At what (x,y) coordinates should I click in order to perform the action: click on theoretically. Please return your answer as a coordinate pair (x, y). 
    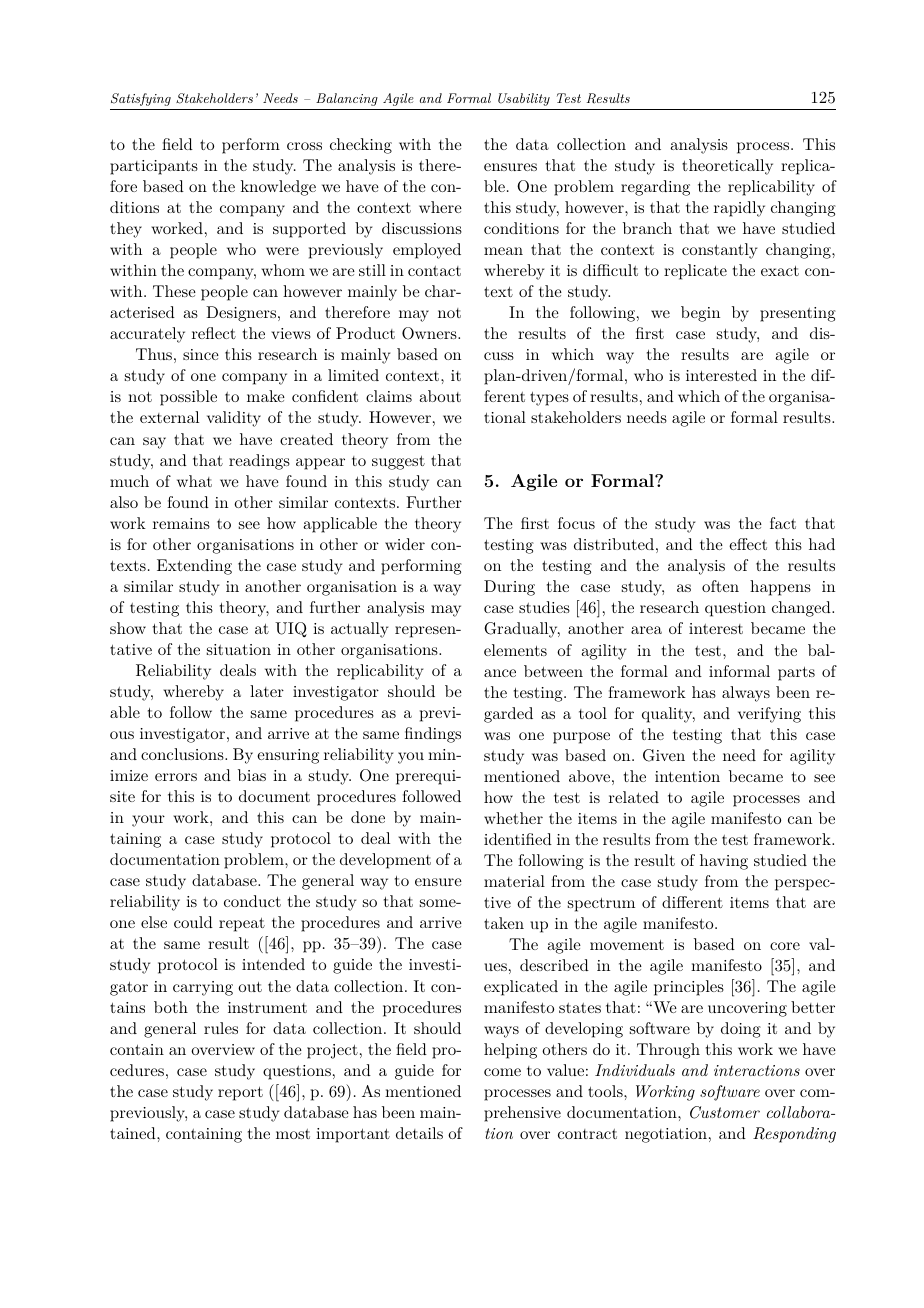
    Looking at the image, I should click on (727, 167).
